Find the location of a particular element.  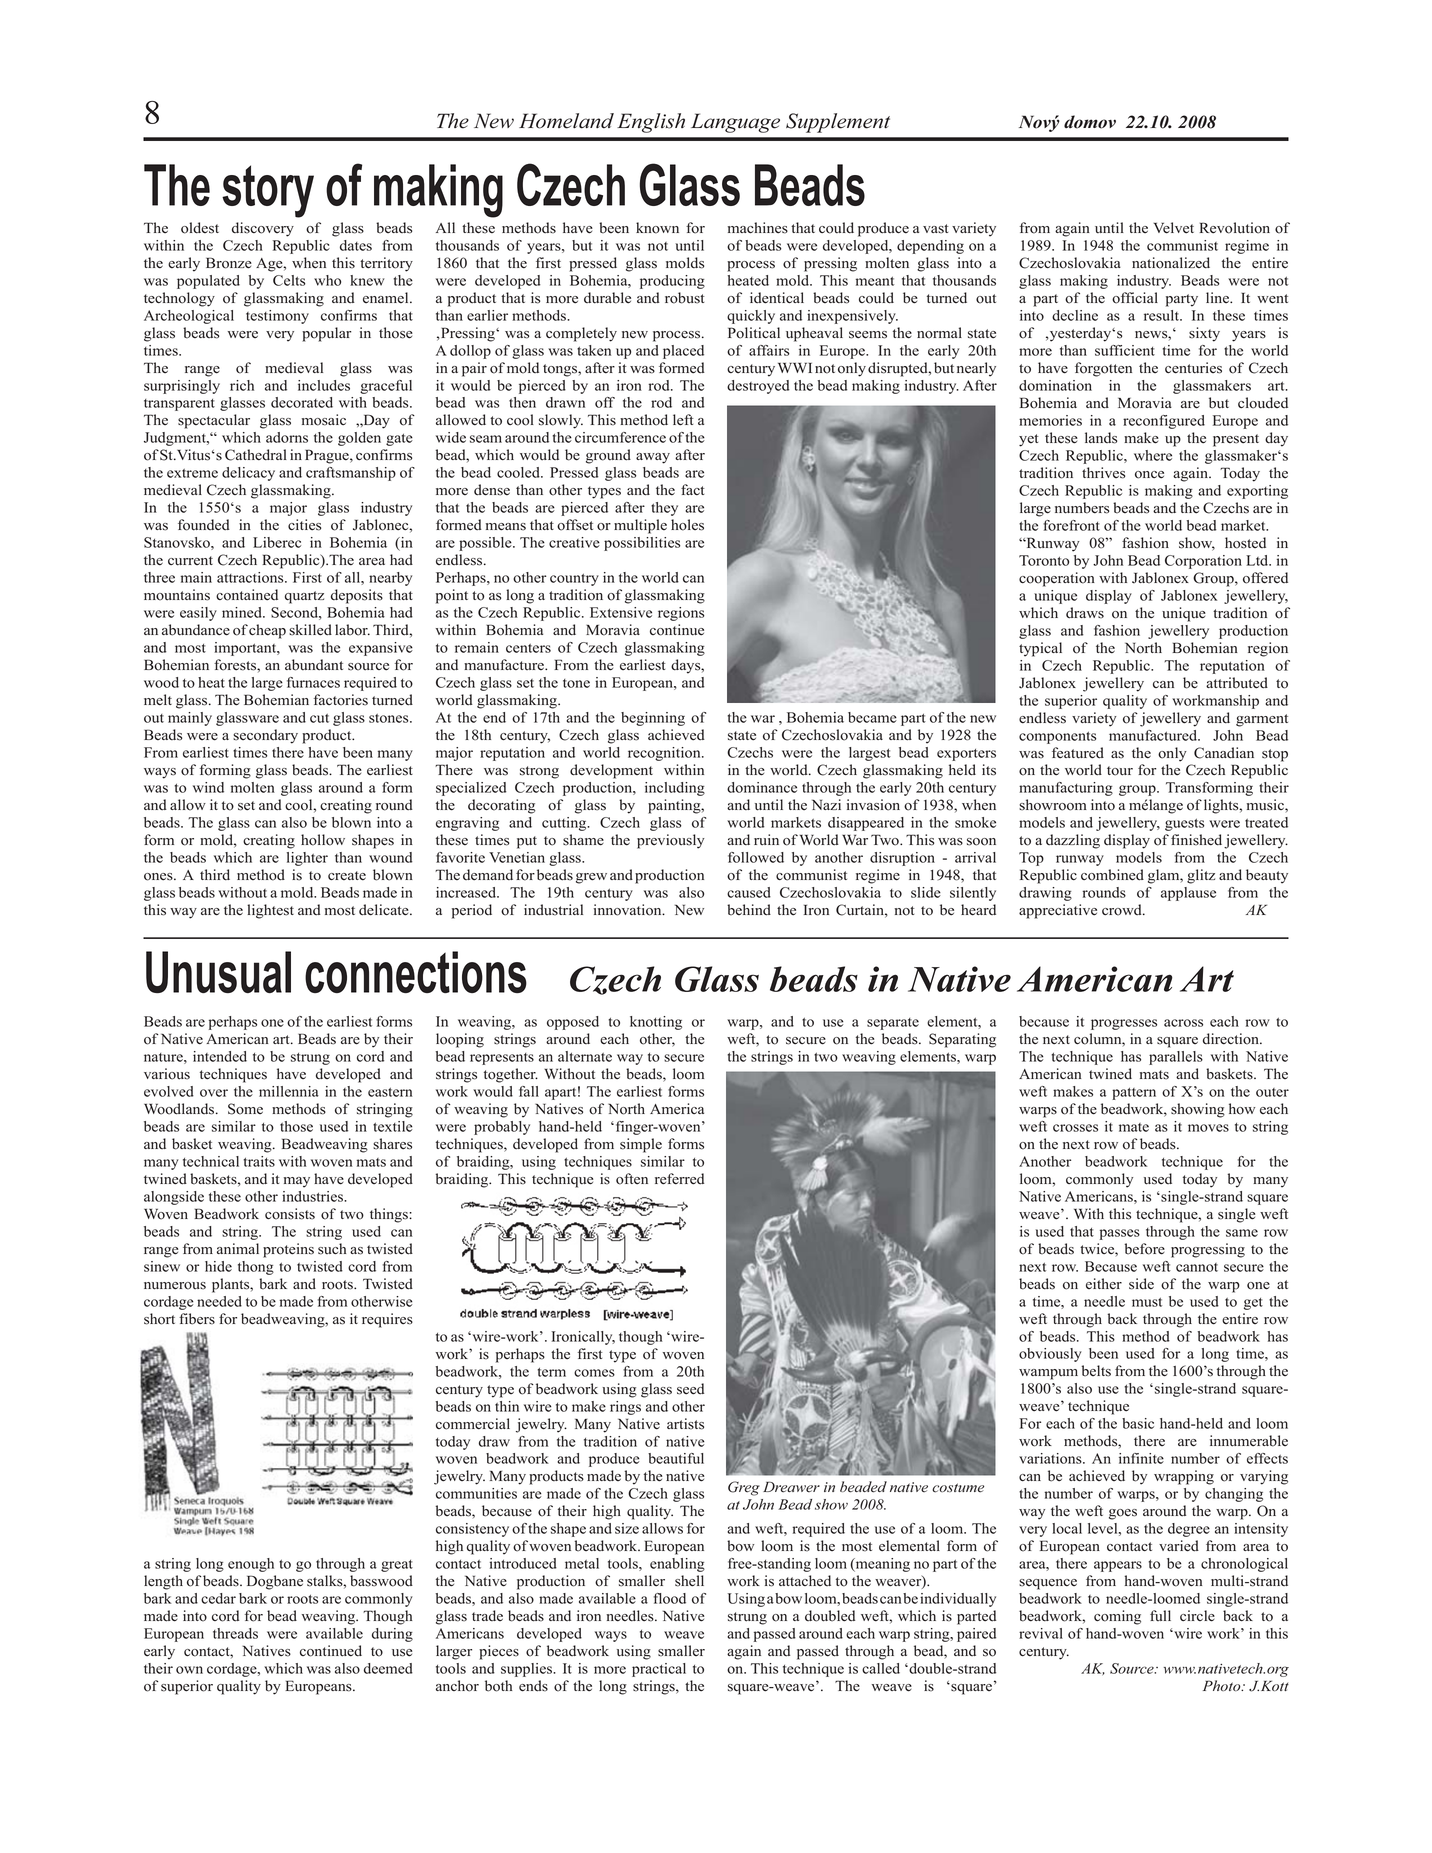

practical is located at coordinates (659, 1670).
